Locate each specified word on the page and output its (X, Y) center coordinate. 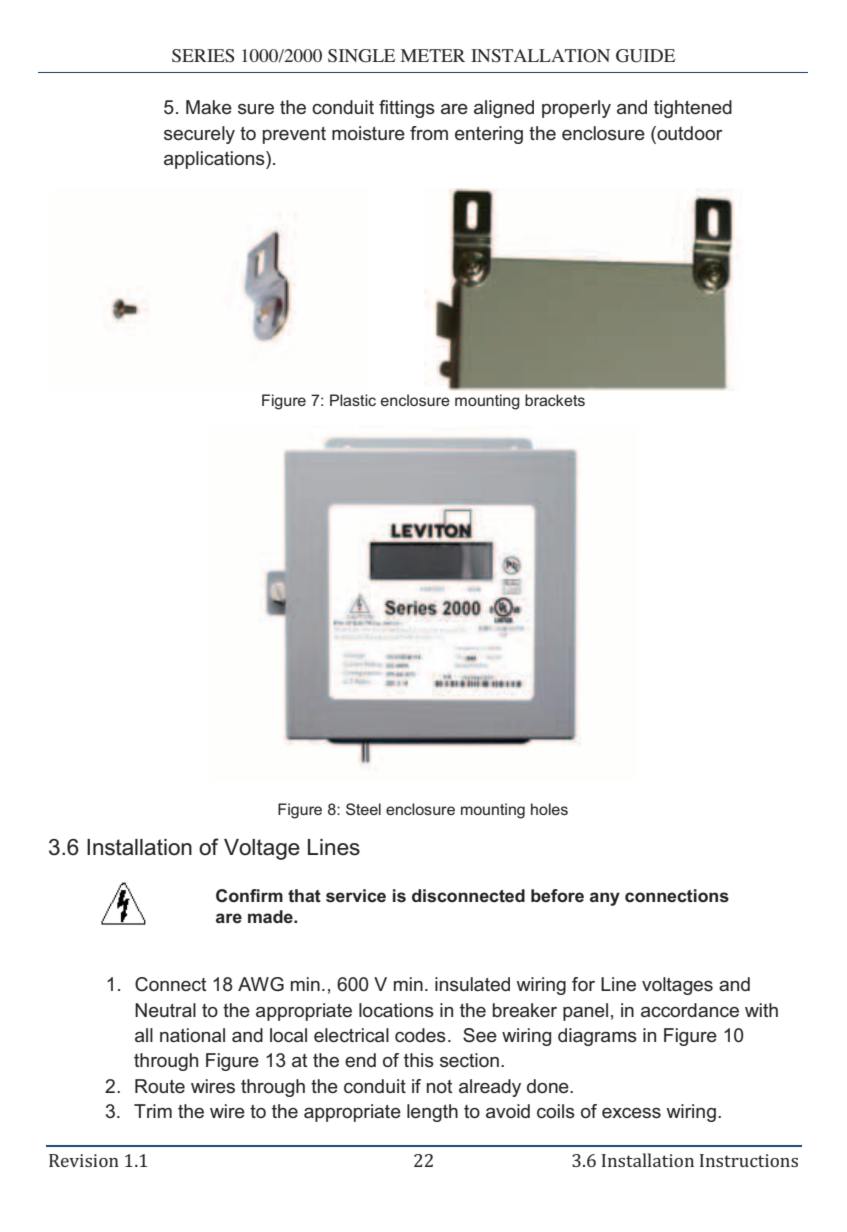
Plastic (353, 400)
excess (631, 1113)
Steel (363, 809)
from (429, 133)
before (557, 896)
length (432, 1113)
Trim (153, 1111)
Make (209, 107)
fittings (407, 109)
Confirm (249, 896)
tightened (693, 109)
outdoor (689, 133)
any (605, 899)
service (356, 896)
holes (549, 809)
